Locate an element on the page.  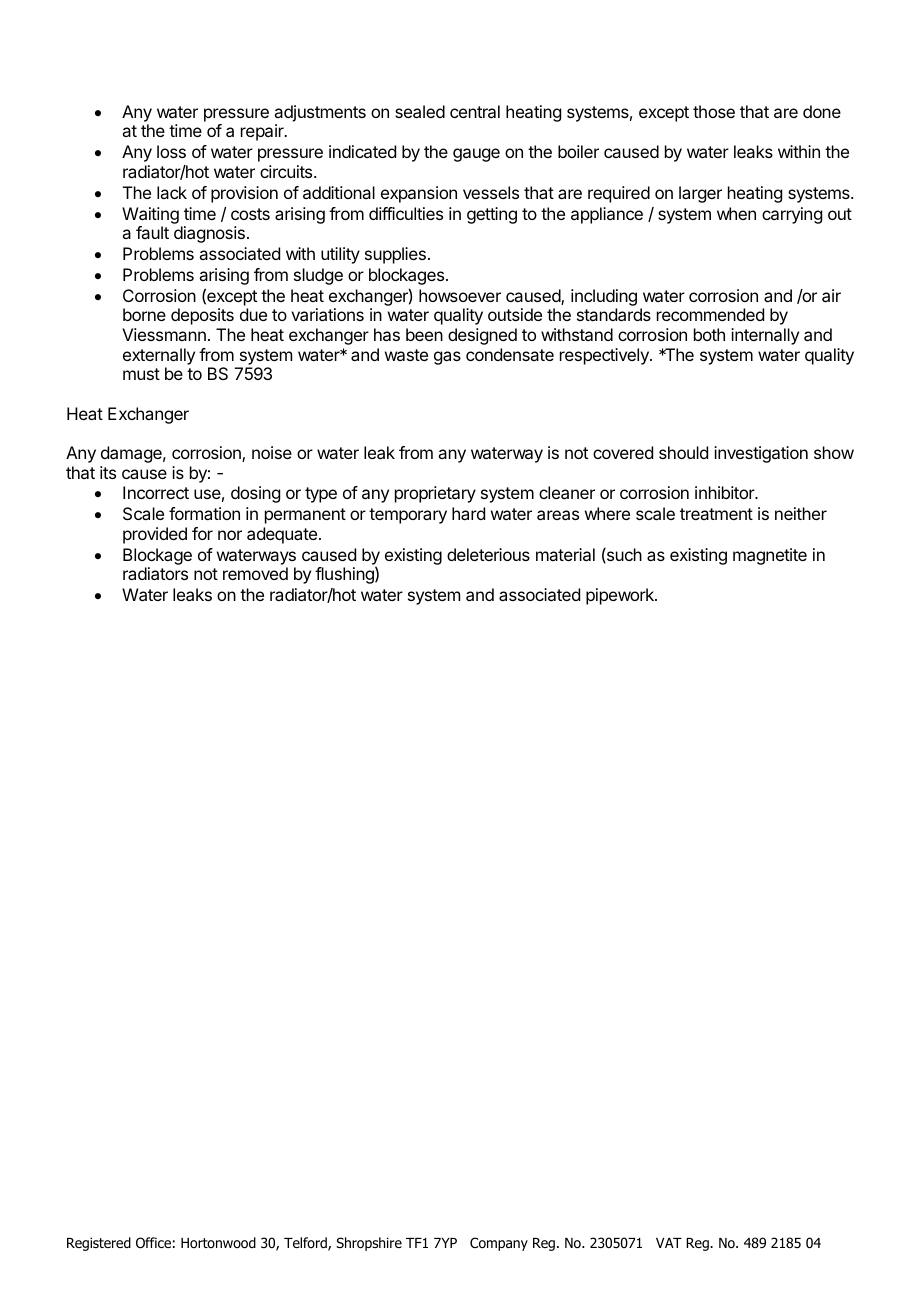
pipework is located at coordinates (621, 596).
